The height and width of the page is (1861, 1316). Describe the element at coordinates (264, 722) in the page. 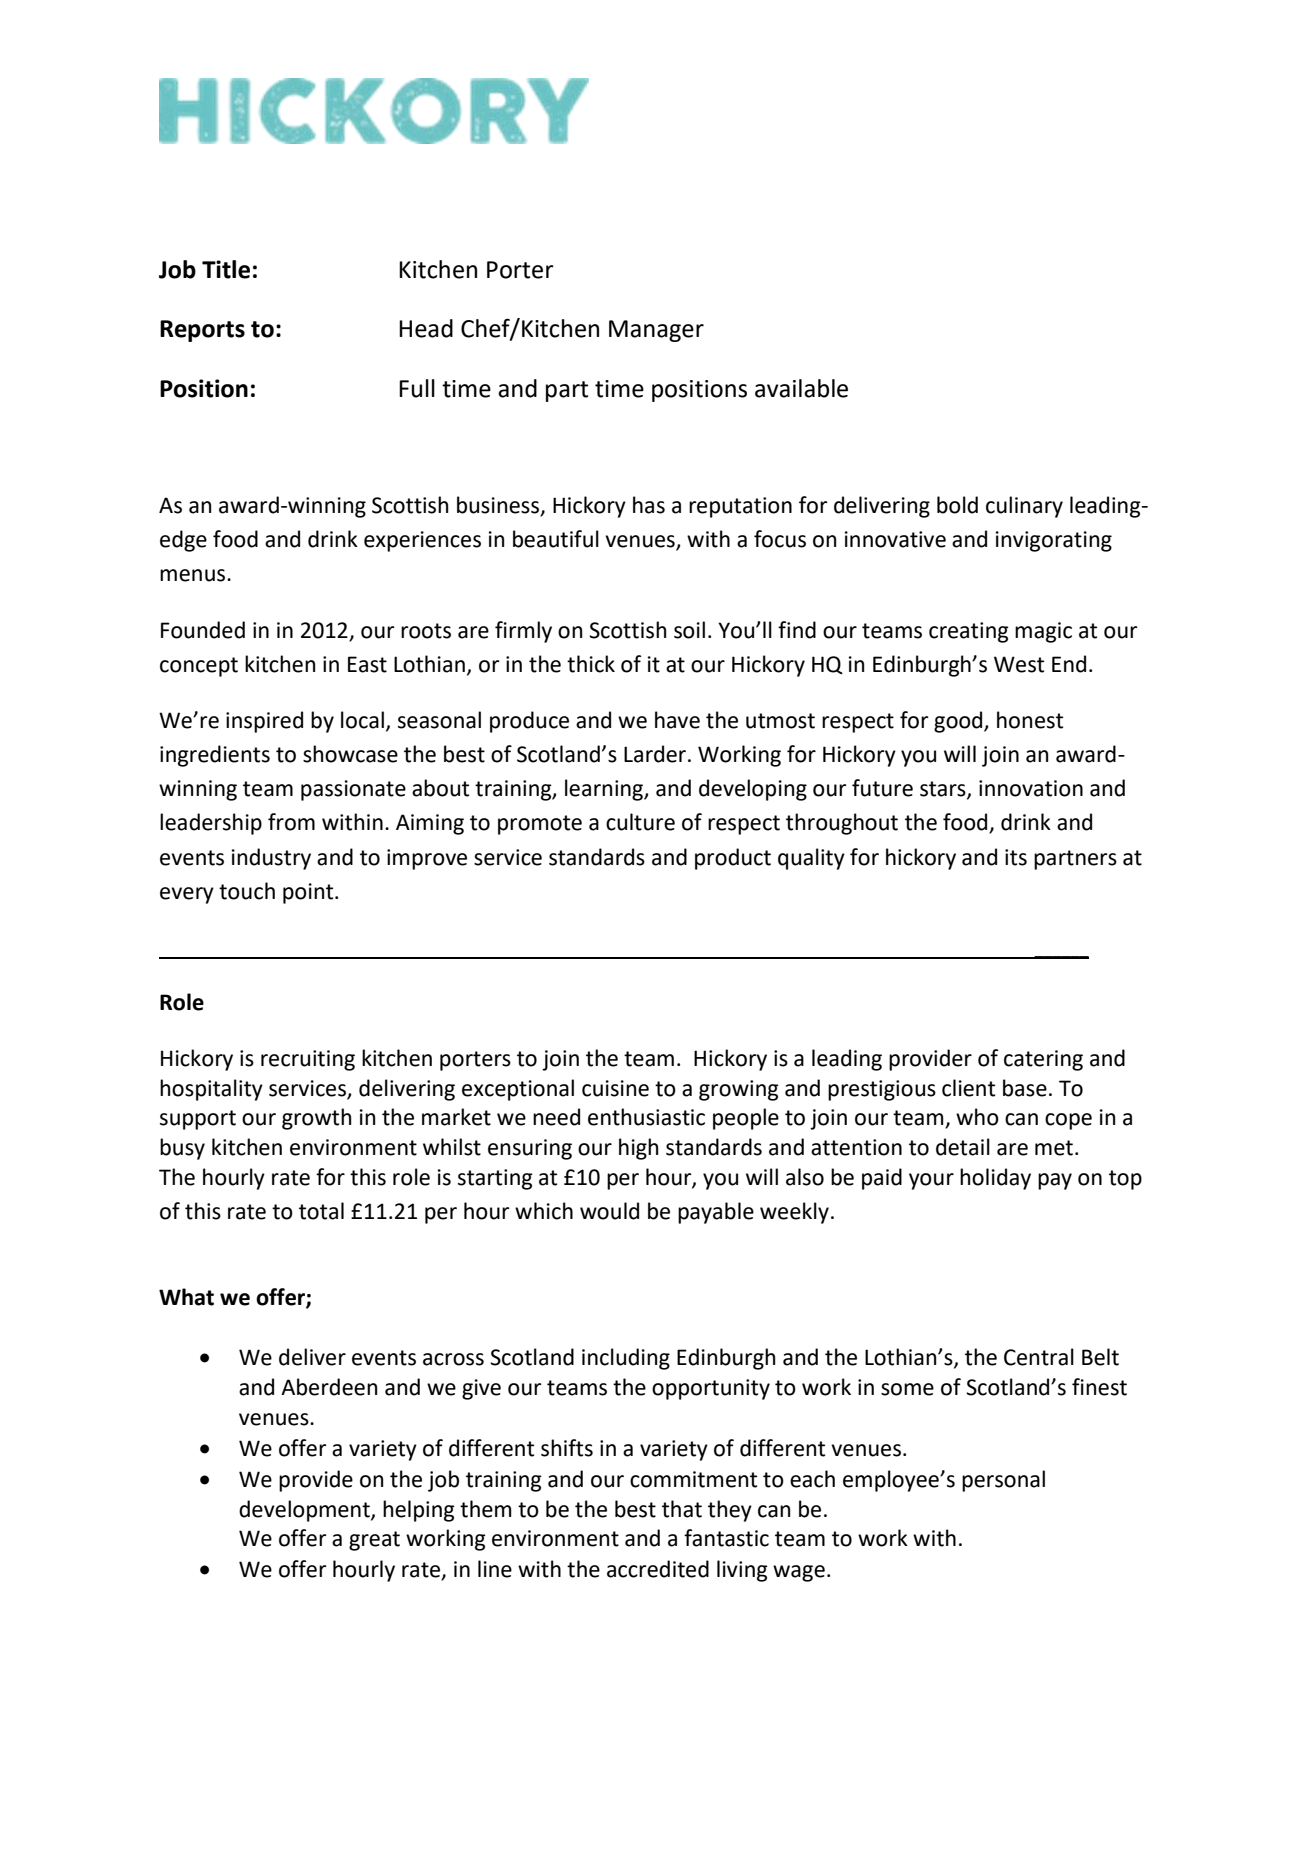

I see `inspired` at that location.
